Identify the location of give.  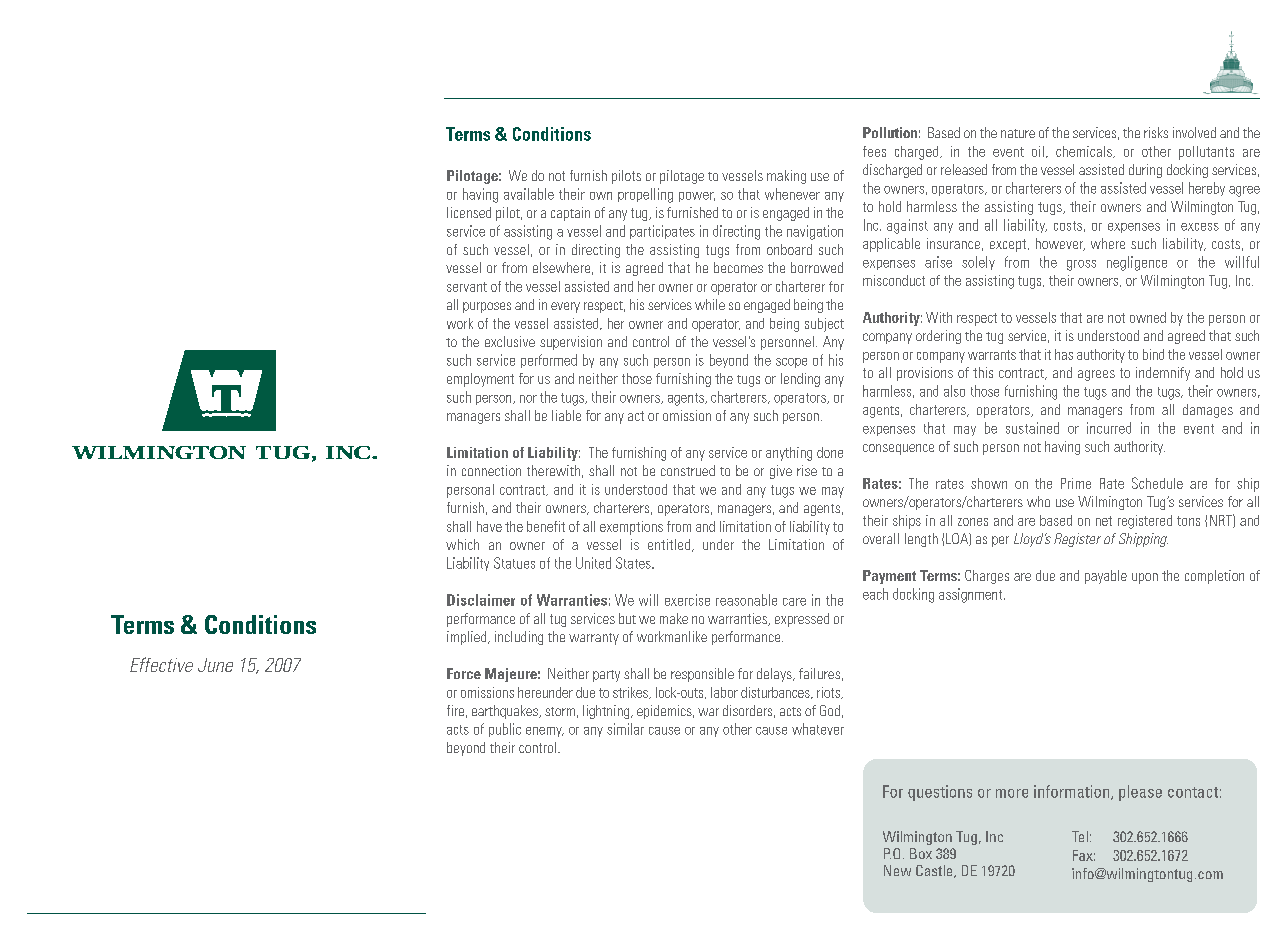
(781, 472).
